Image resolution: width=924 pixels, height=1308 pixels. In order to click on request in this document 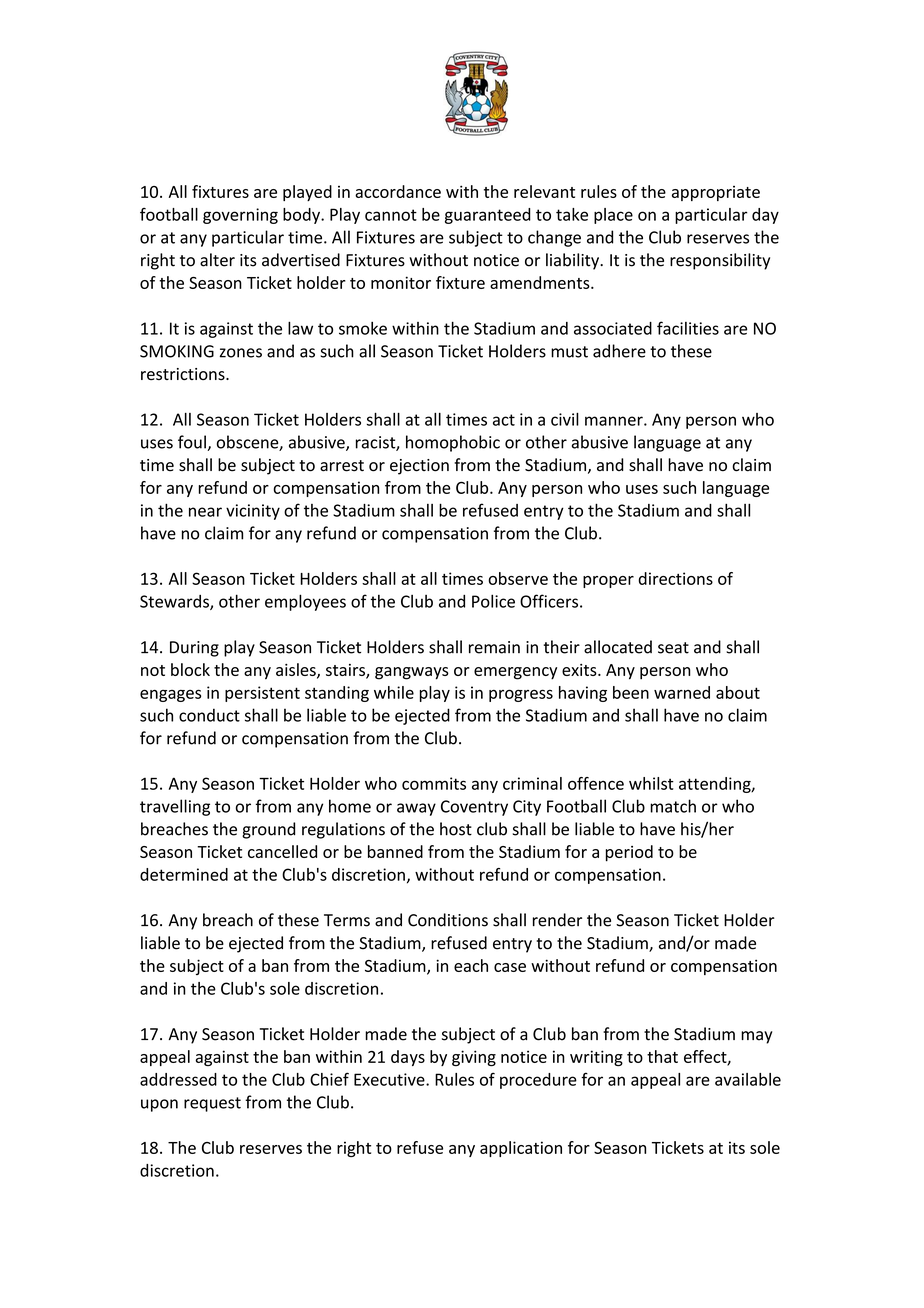, I will do `click(212, 1104)`.
